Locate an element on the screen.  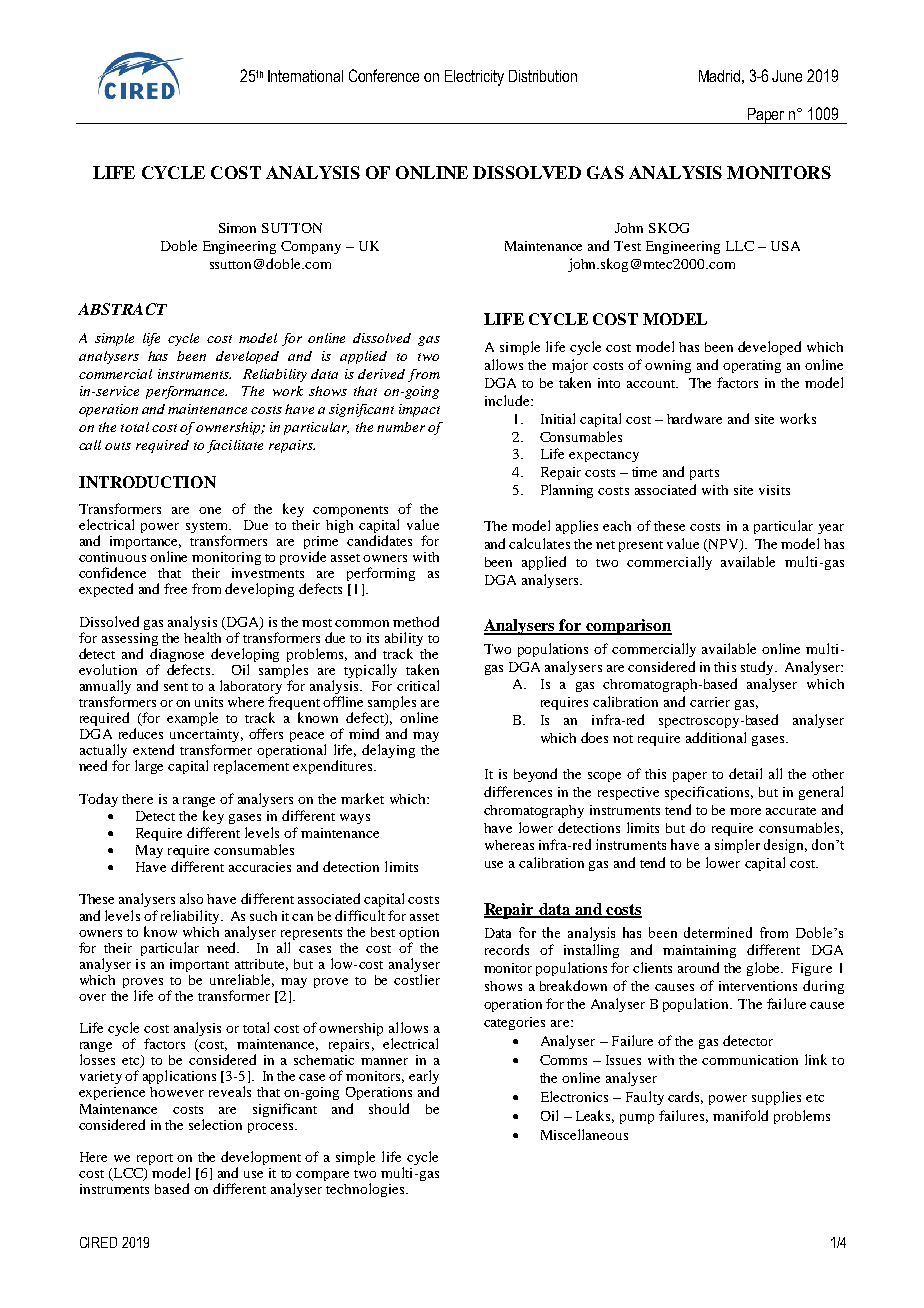
operating is located at coordinates (752, 366).
